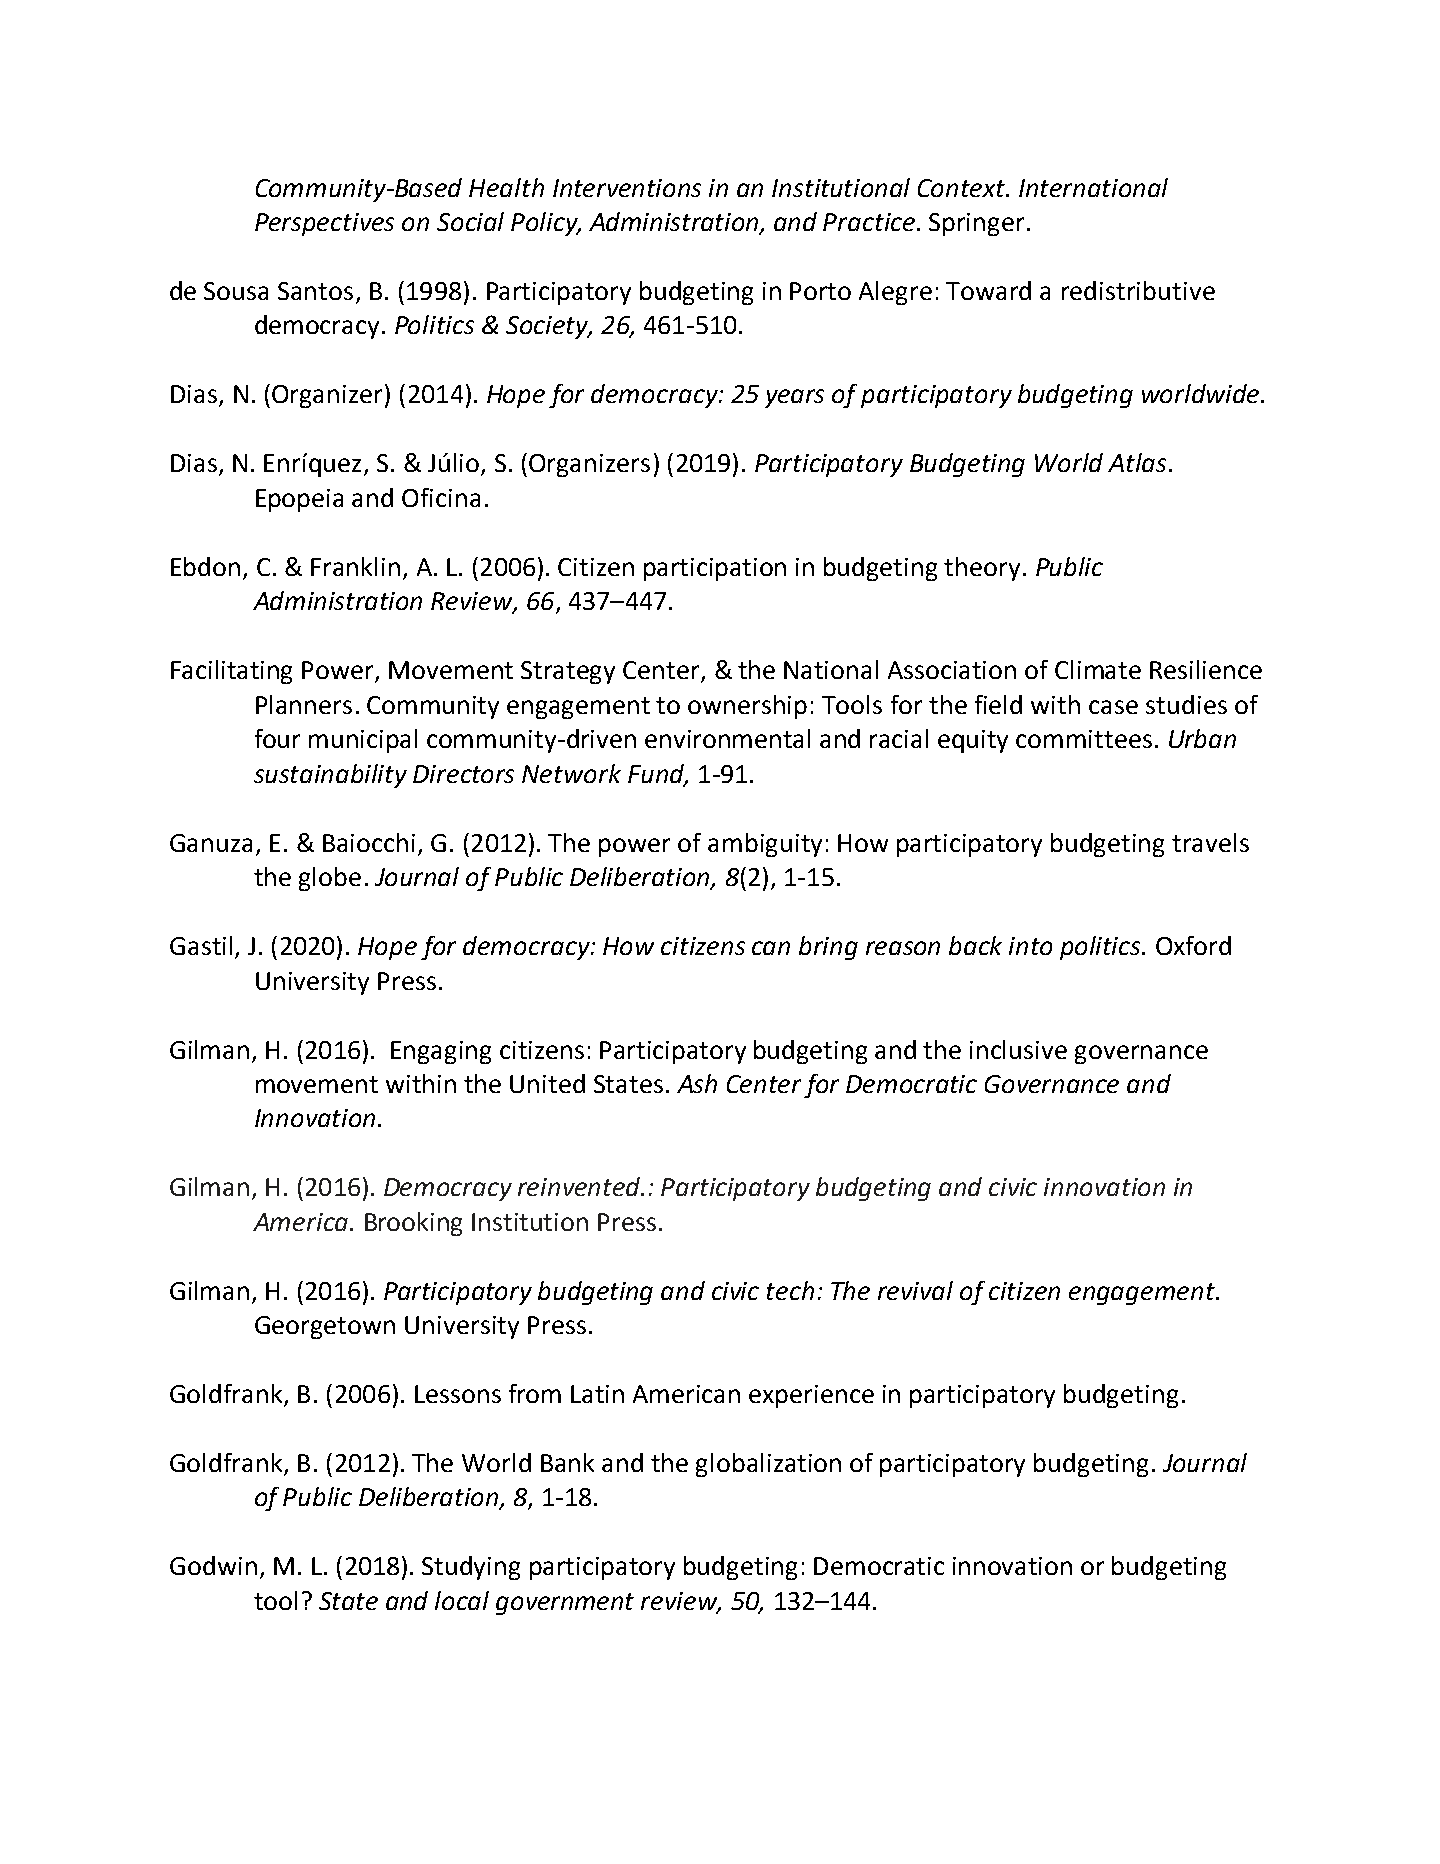 The width and height of the screenshot is (1440, 1864). I want to click on participation, so click(715, 569).
